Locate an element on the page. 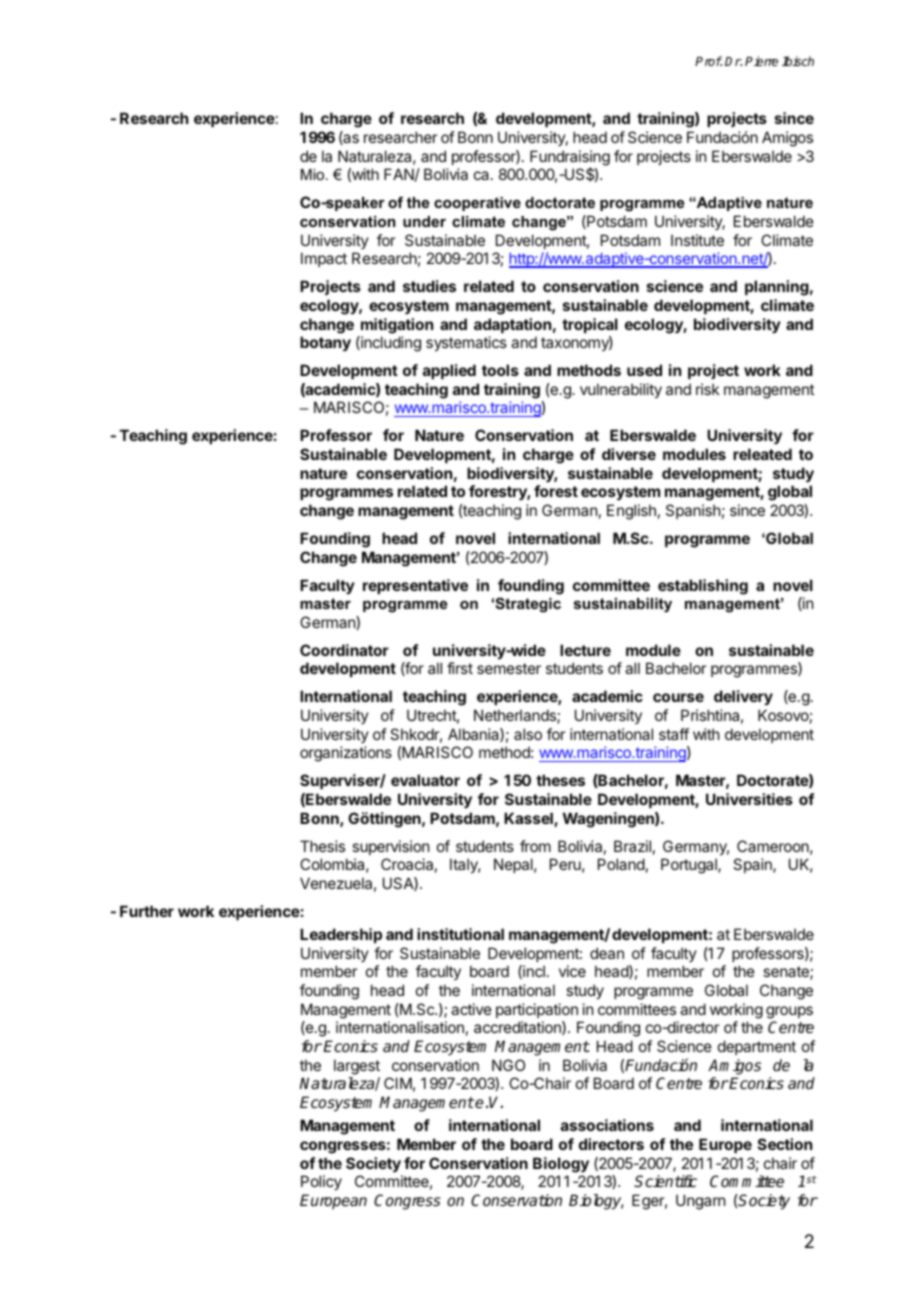 The image size is (924, 1308). NGO is located at coordinates (508, 1065).
